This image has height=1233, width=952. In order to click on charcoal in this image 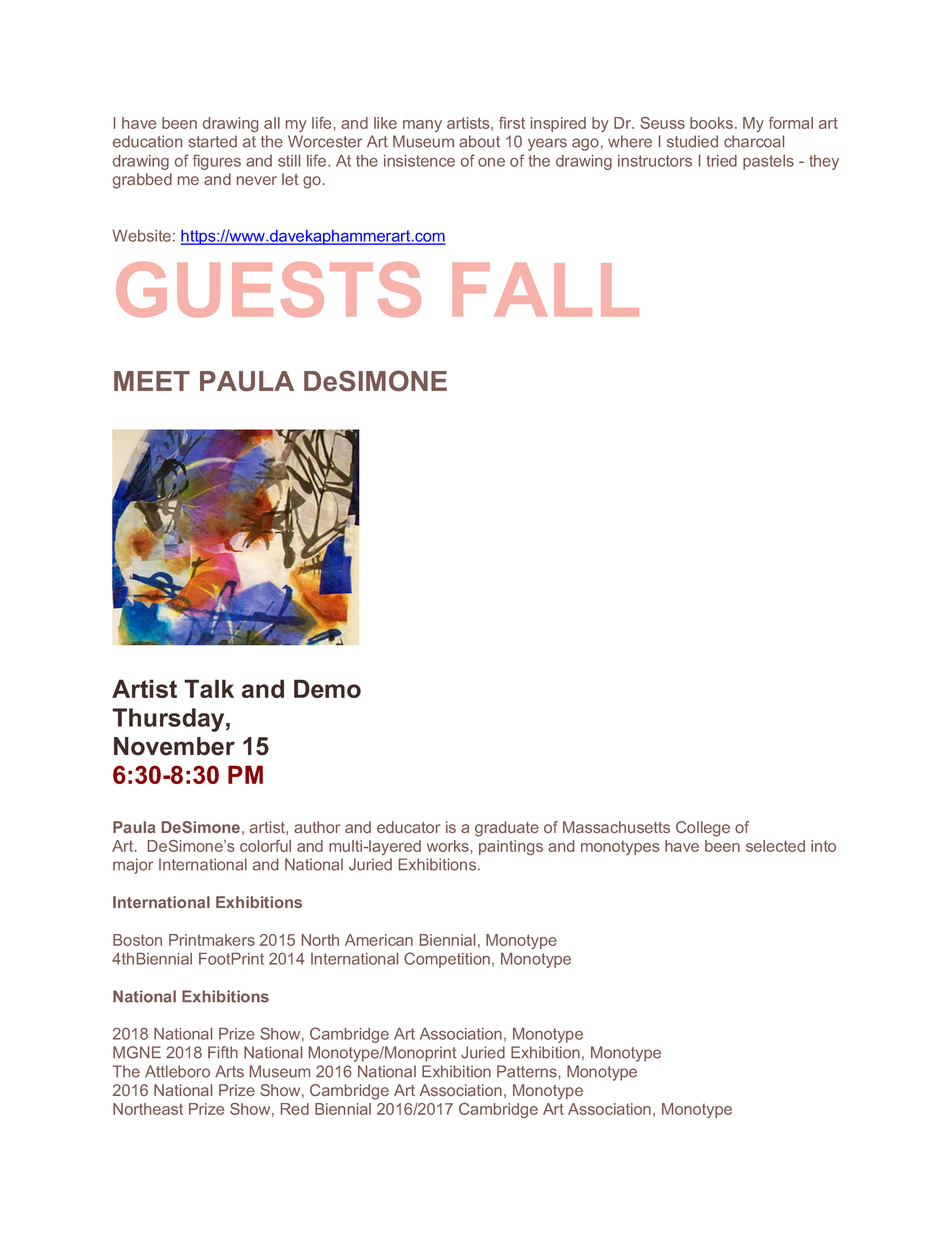, I will do `click(754, 141)`.
